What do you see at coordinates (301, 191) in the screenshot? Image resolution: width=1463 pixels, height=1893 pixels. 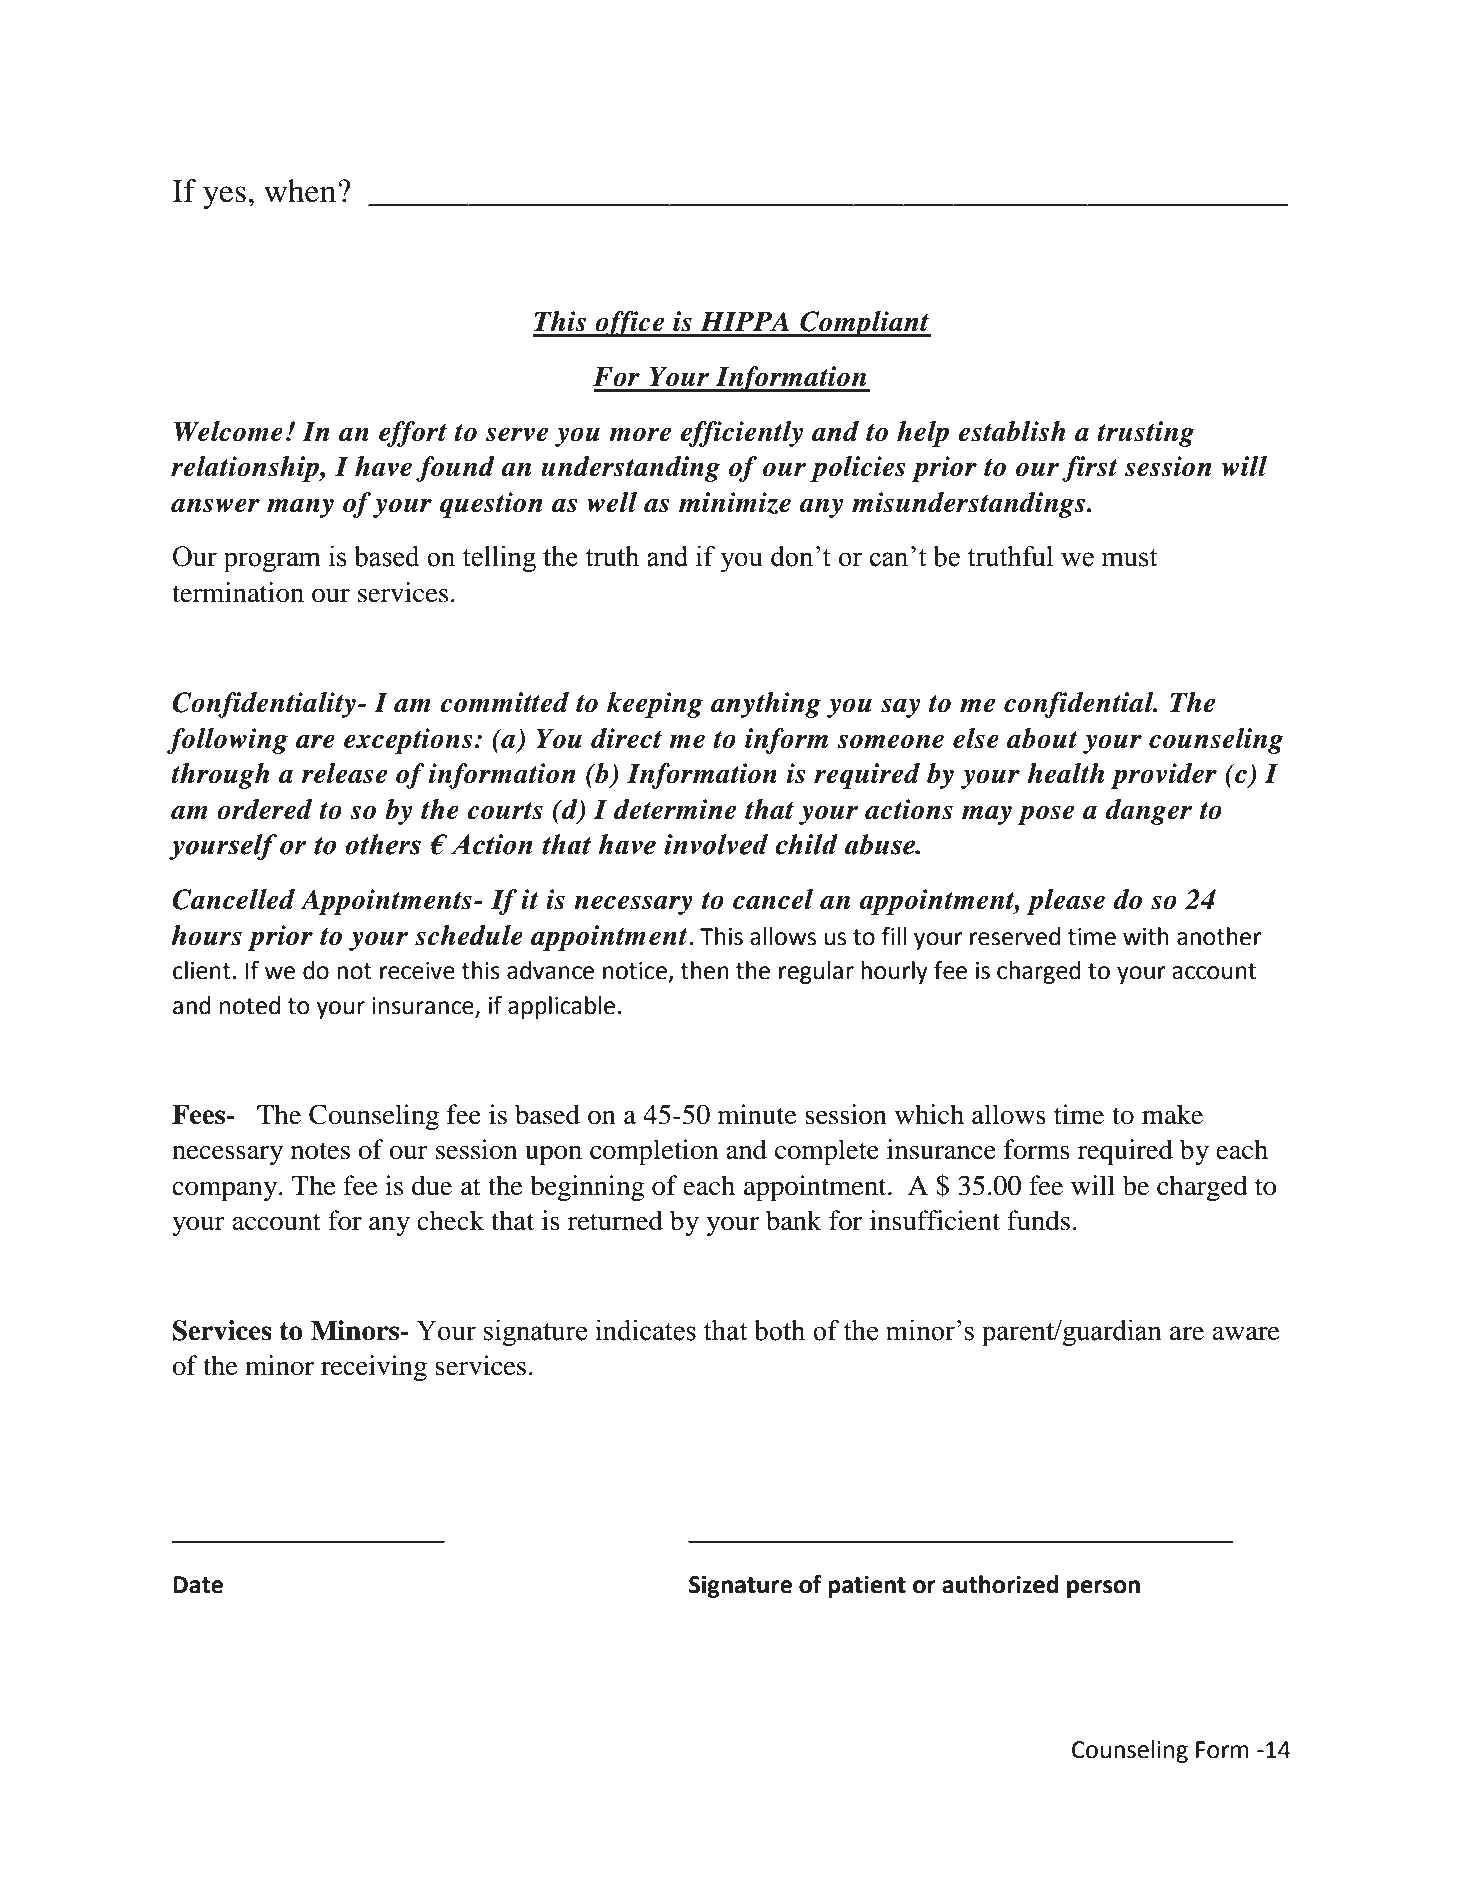 I see `when` at bounding box center [301, 191].
